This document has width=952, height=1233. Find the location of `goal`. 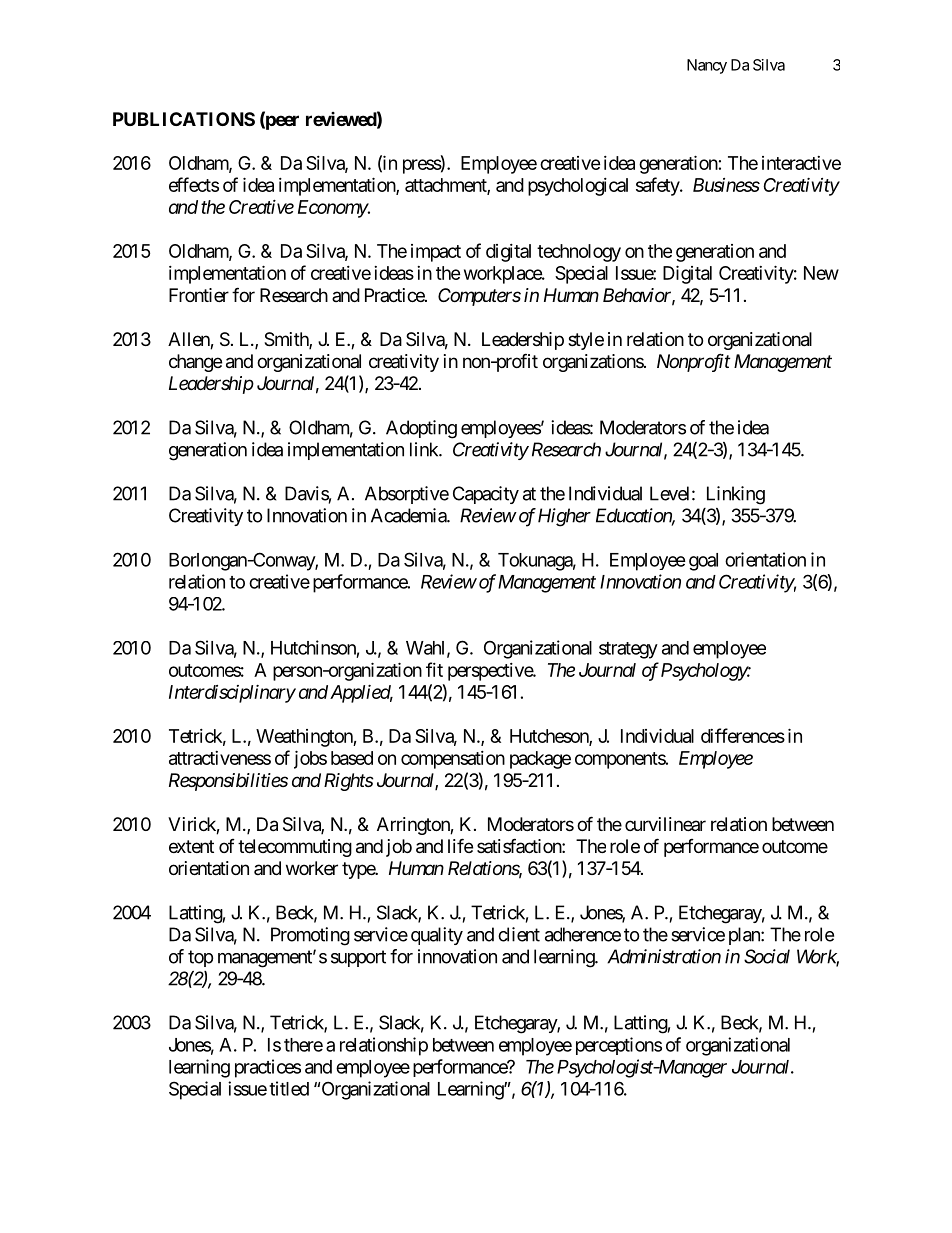

goal is located at coordinates (703, 562).
